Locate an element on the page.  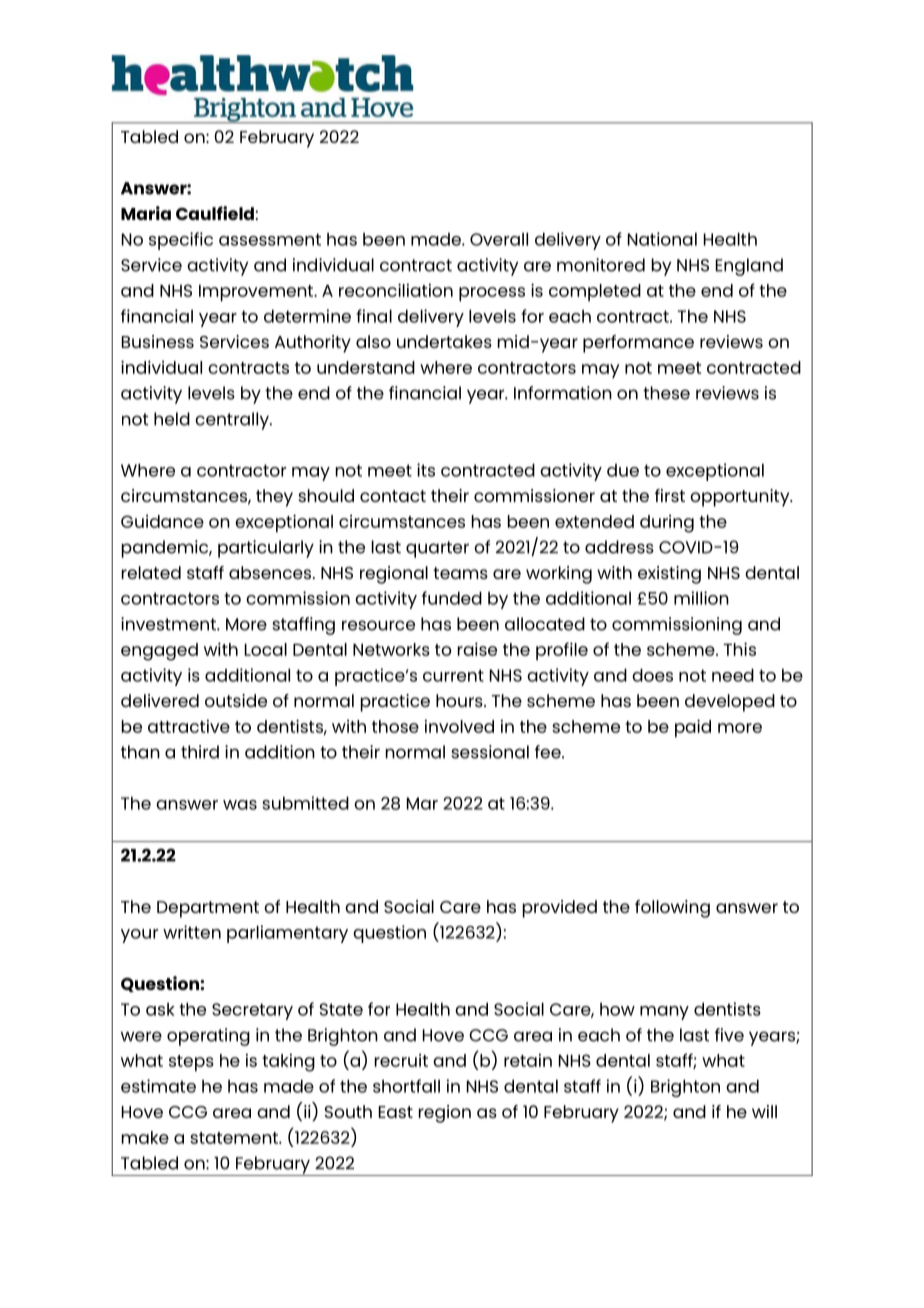
following is located at coordinates (672, 909).
